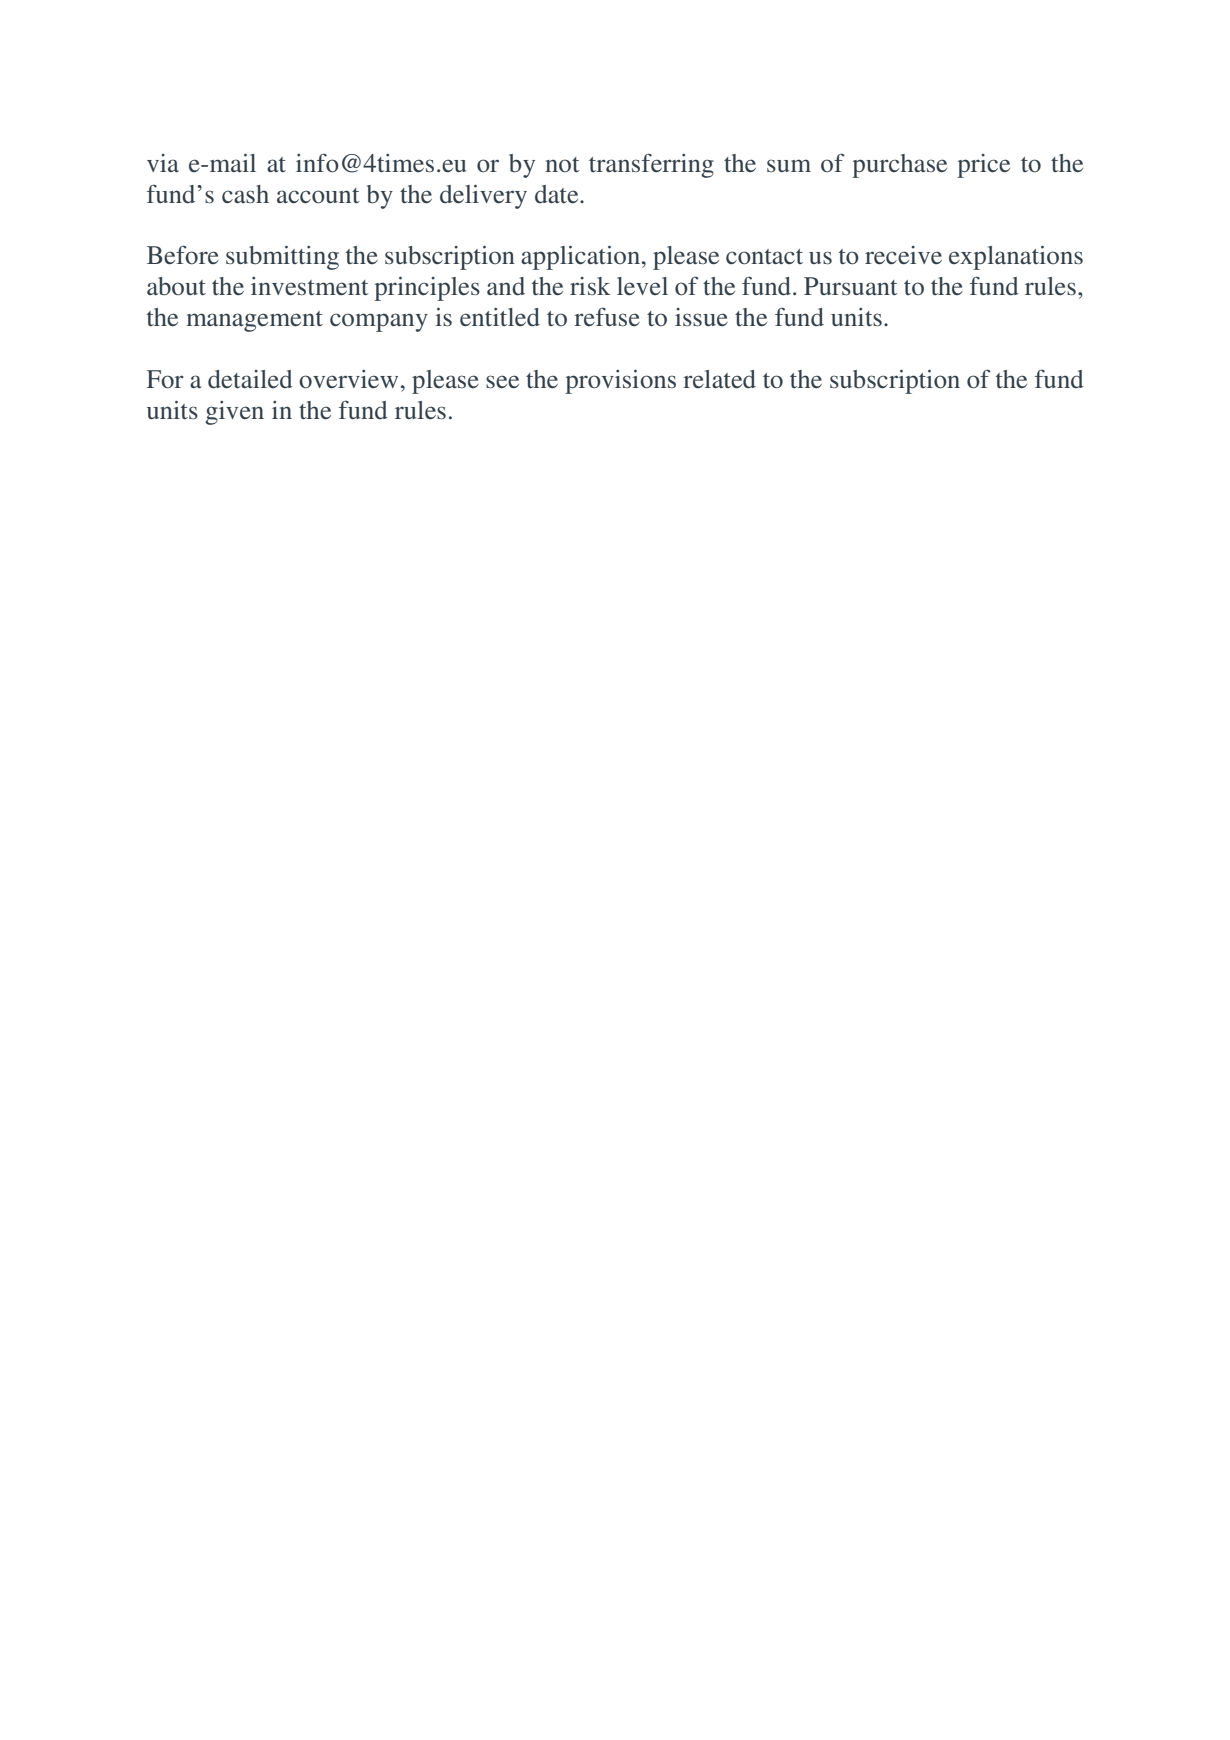  I want to click on via, so click(163, 163).
